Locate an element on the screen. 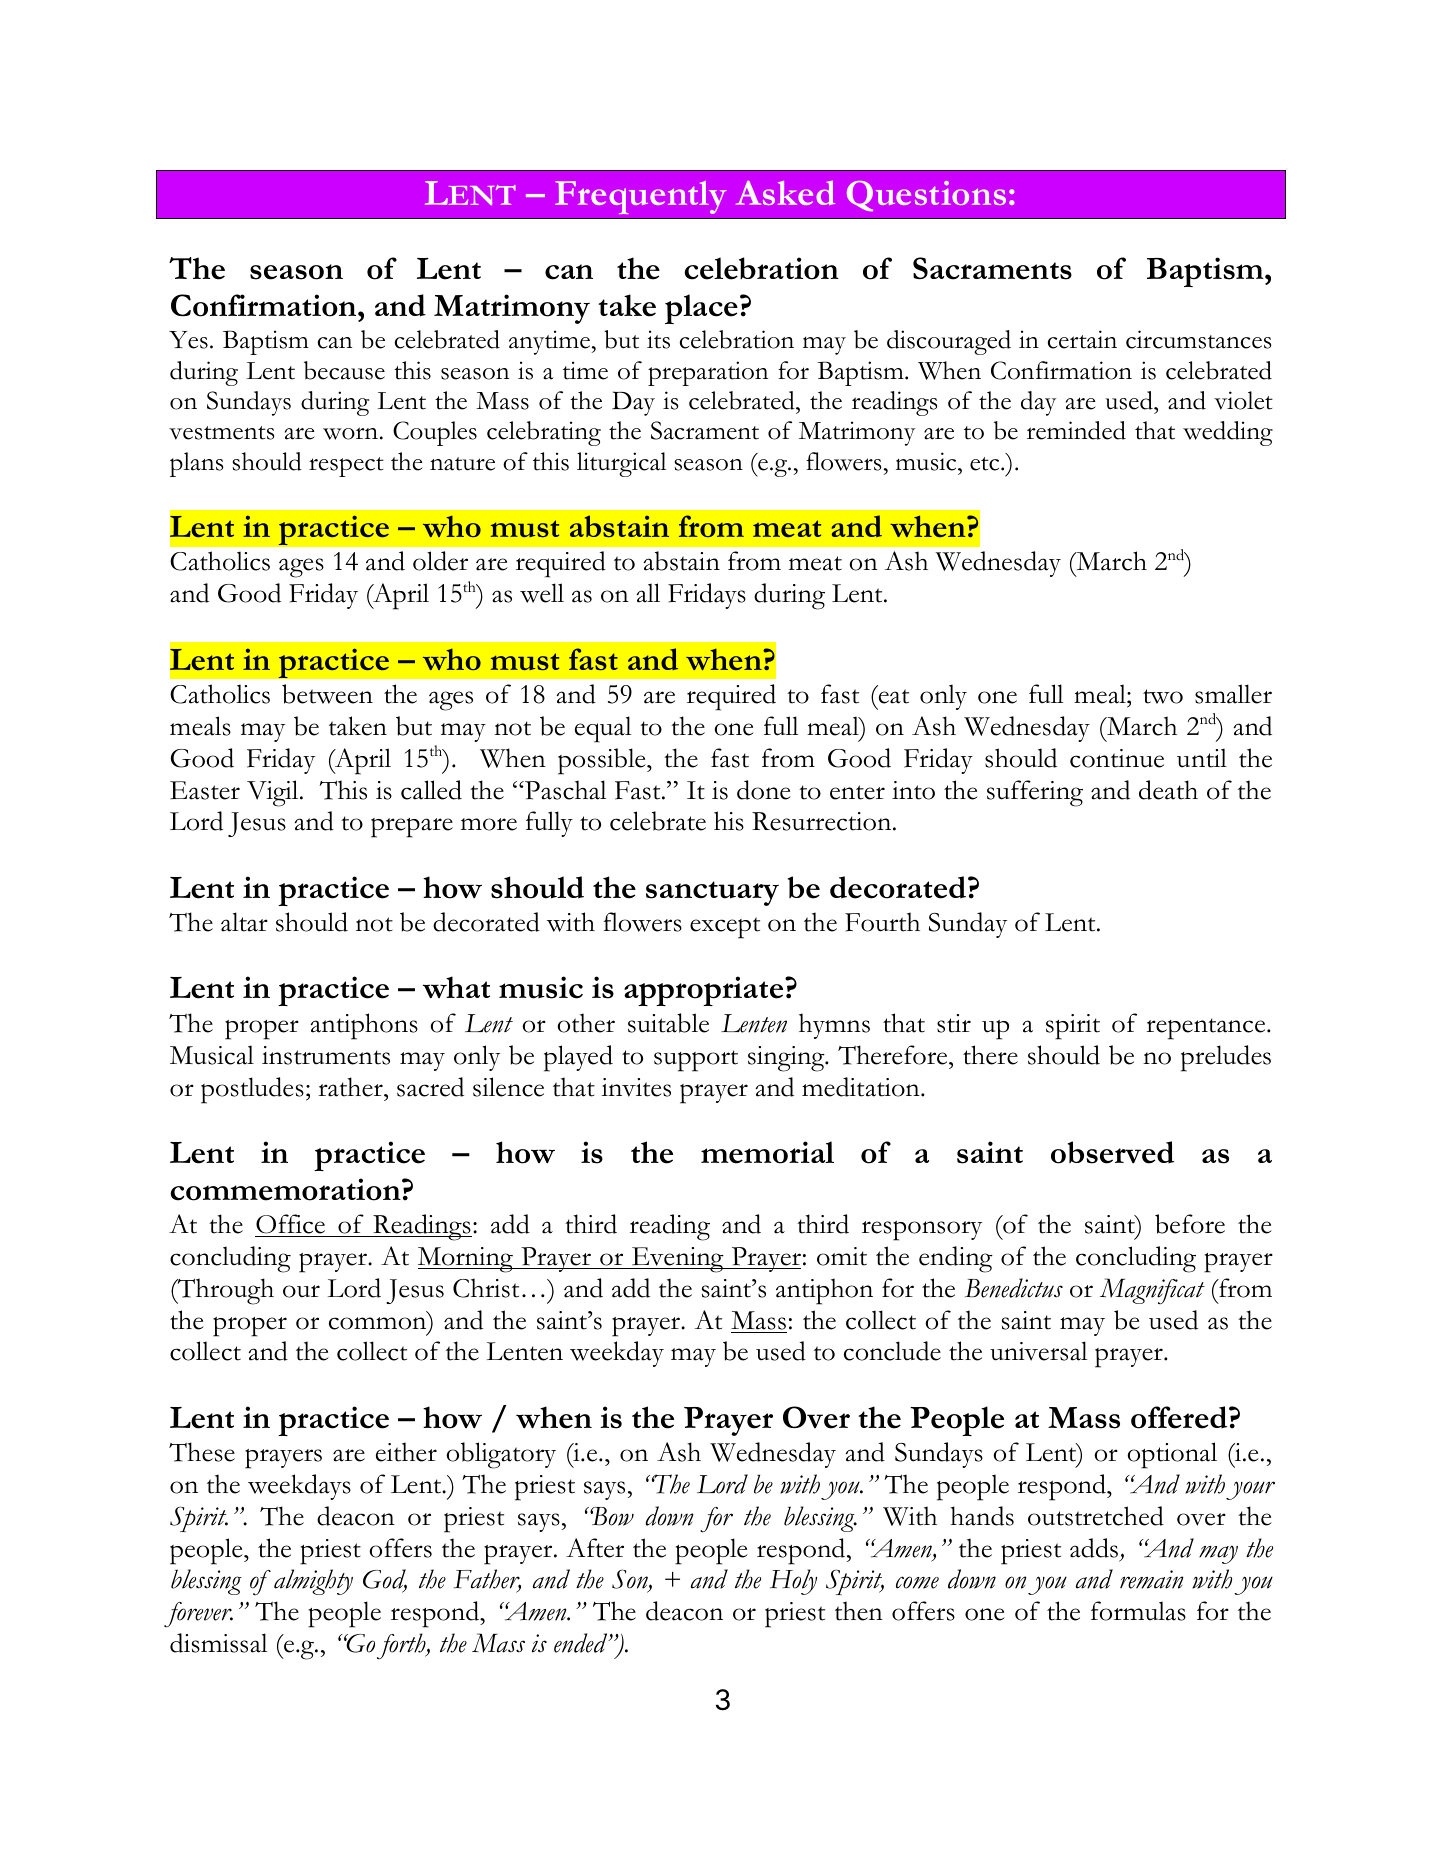 Image resolution: width=1442 pixels, height=1866 pixels. Asked is located at coordinates (785, 193).
